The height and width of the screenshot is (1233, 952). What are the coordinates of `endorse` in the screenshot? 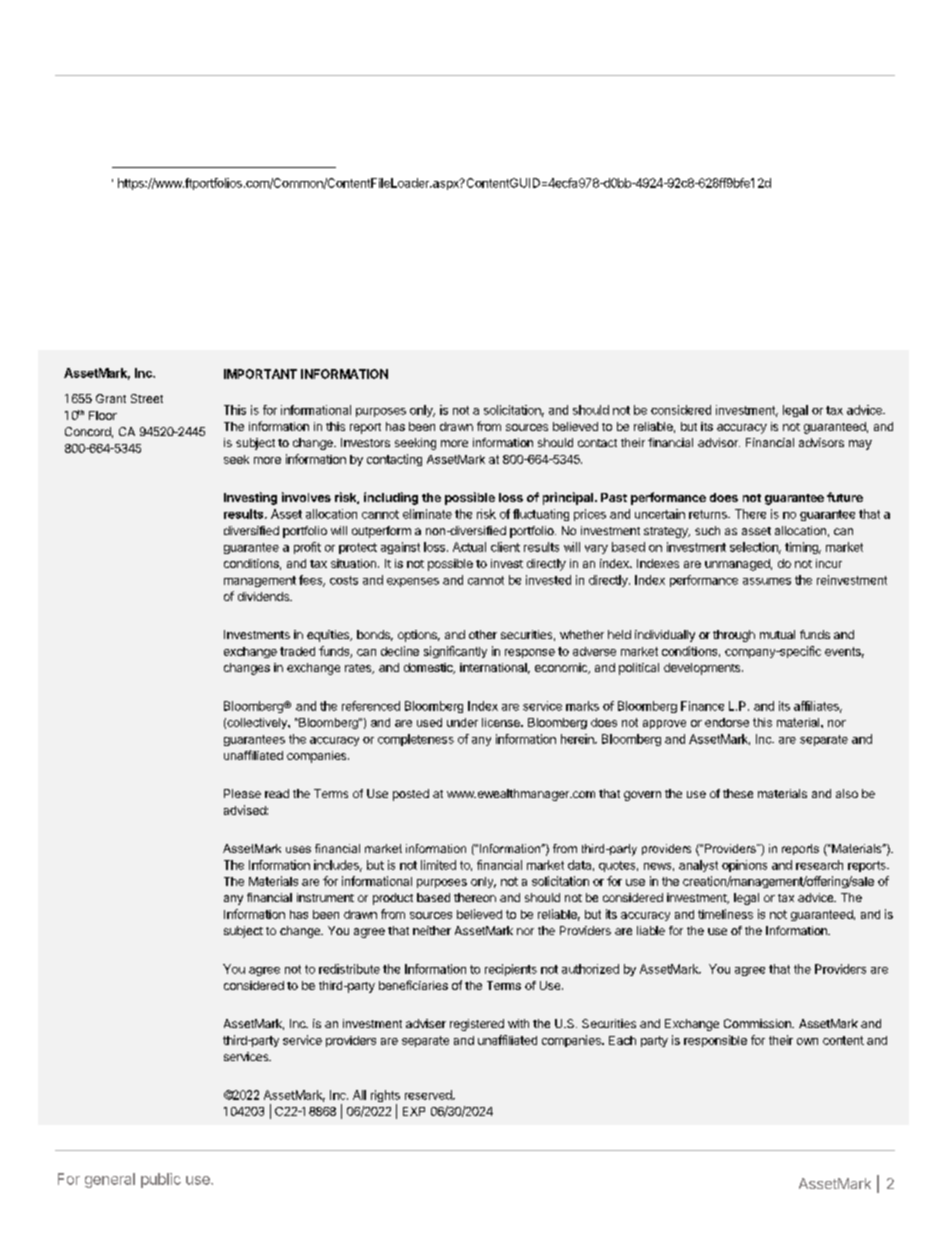 It's located at (727, 722).
